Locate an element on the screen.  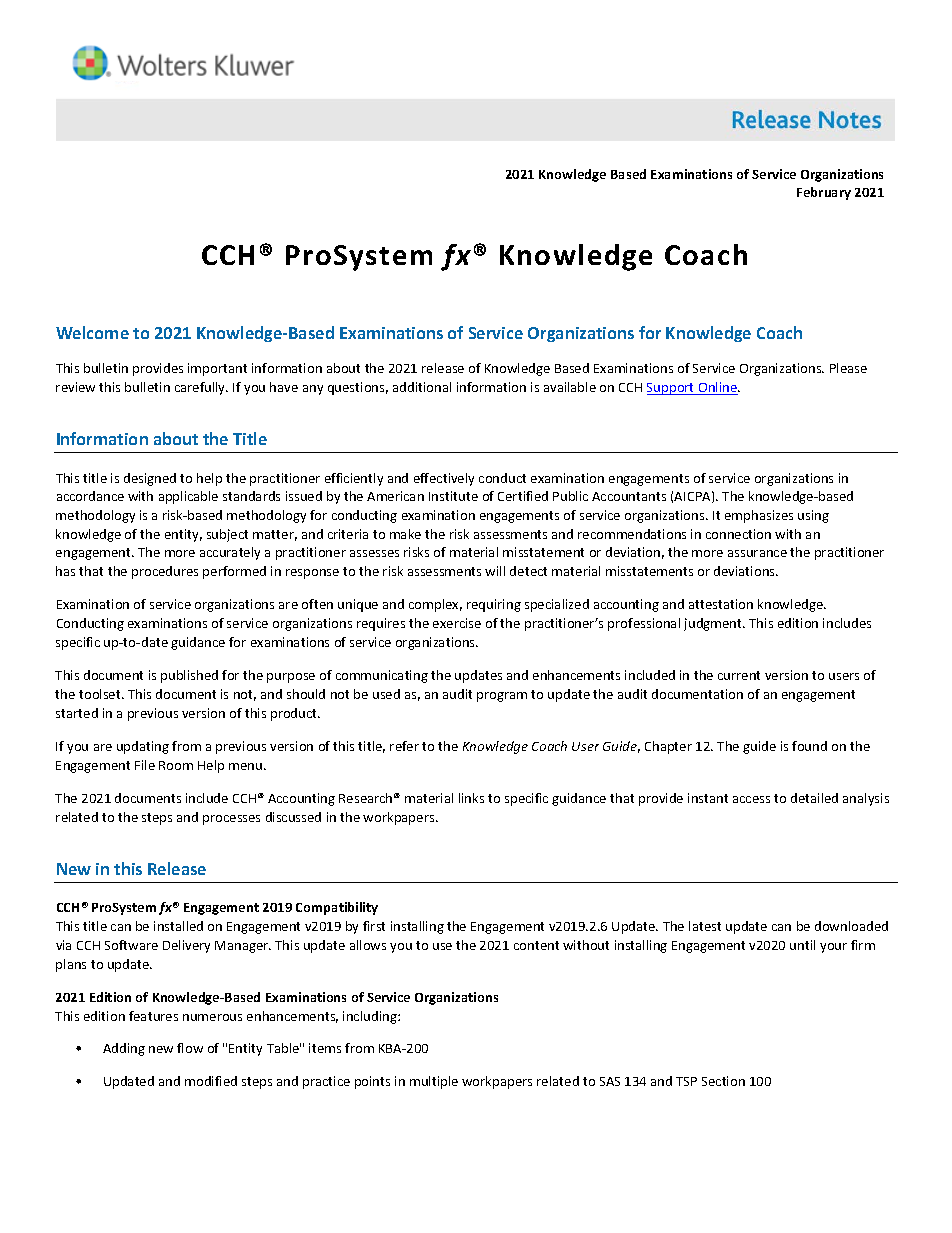
exercise is located at coordinates (457, 623).
